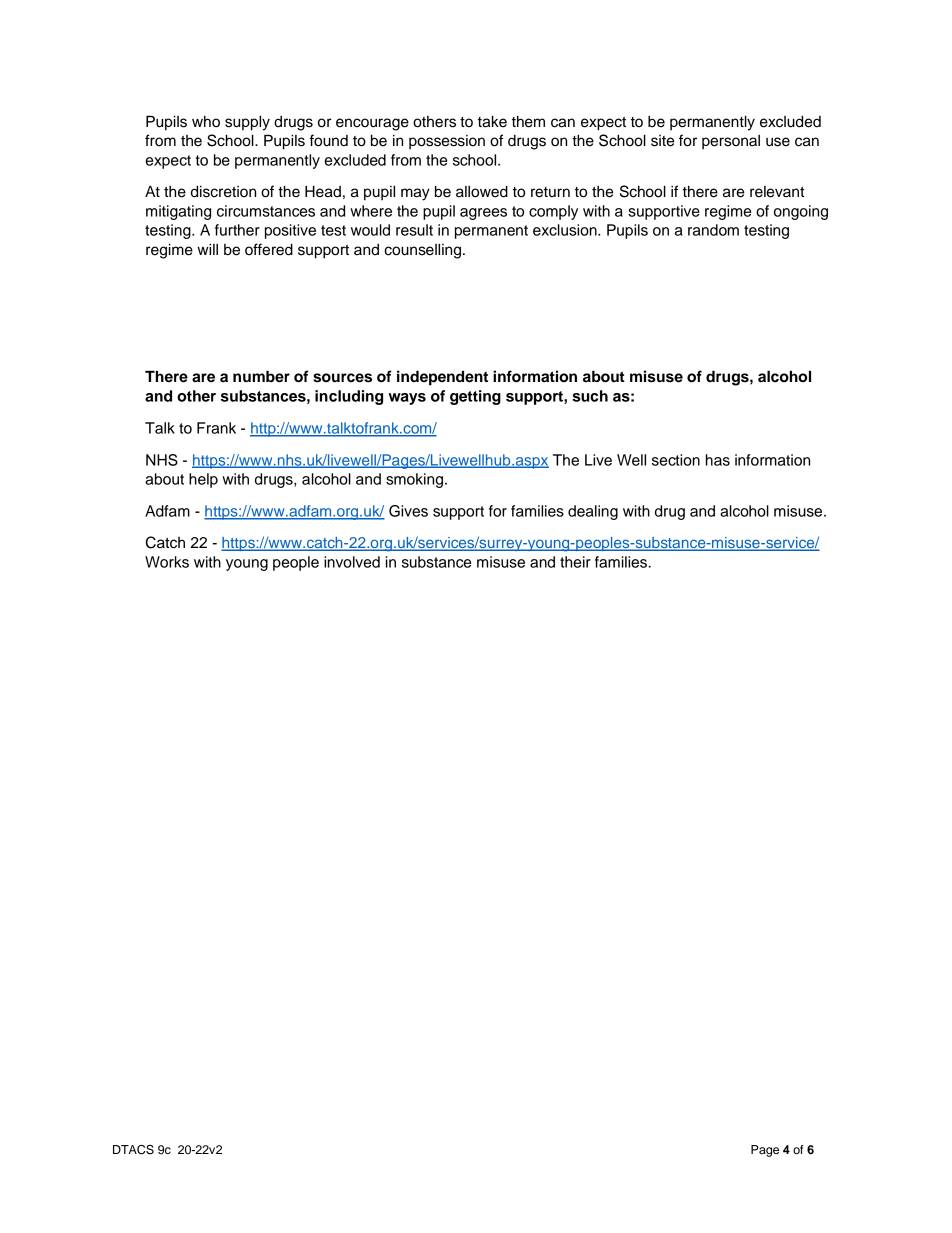  I want to click on further, so click(237, 230).
